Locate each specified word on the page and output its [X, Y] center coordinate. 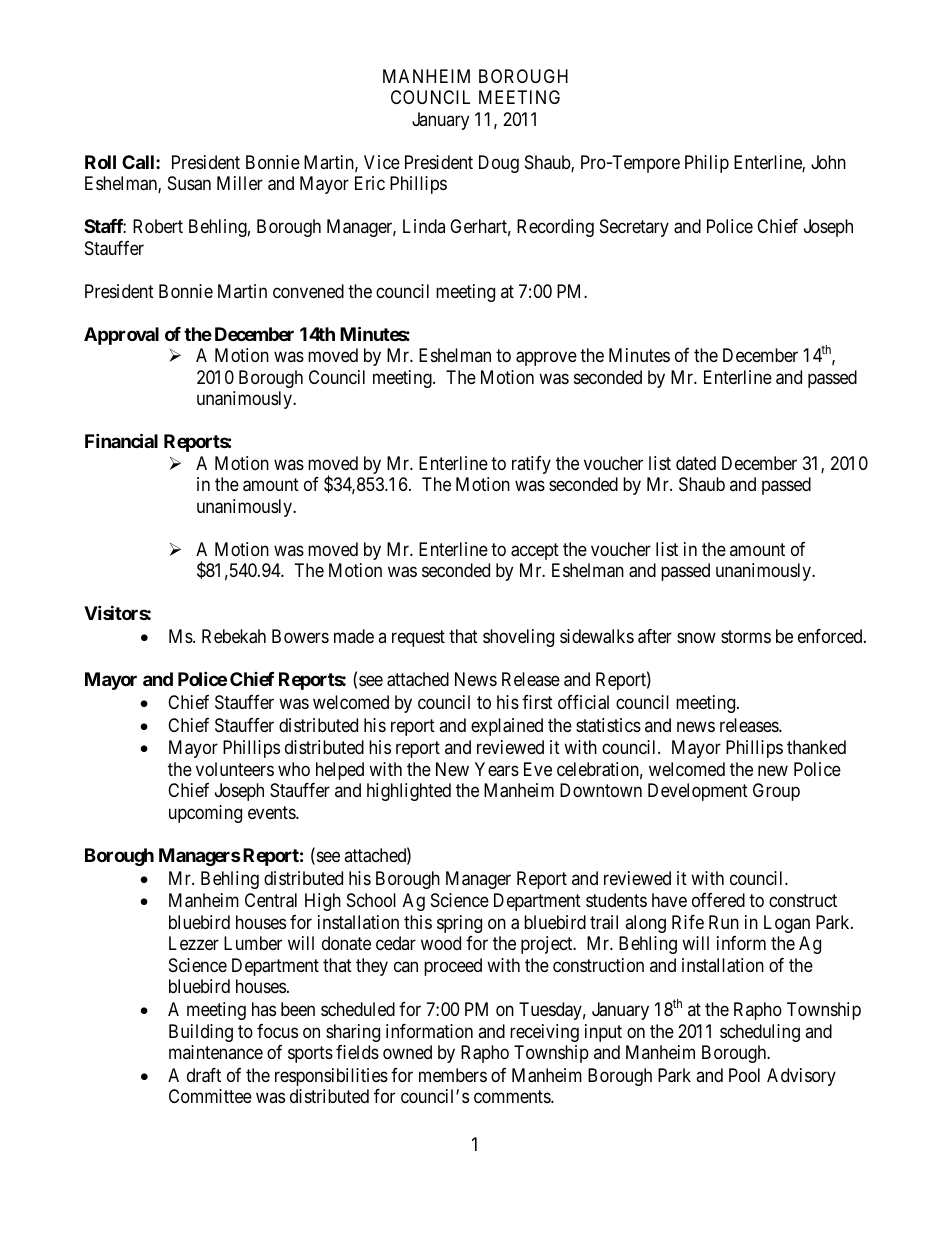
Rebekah [234, 636]
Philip [707, 164]
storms [746, 636]
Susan [189, 183]
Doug [499, 164]
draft [204, 1075]
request [418, 638]
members [453, 1075]
